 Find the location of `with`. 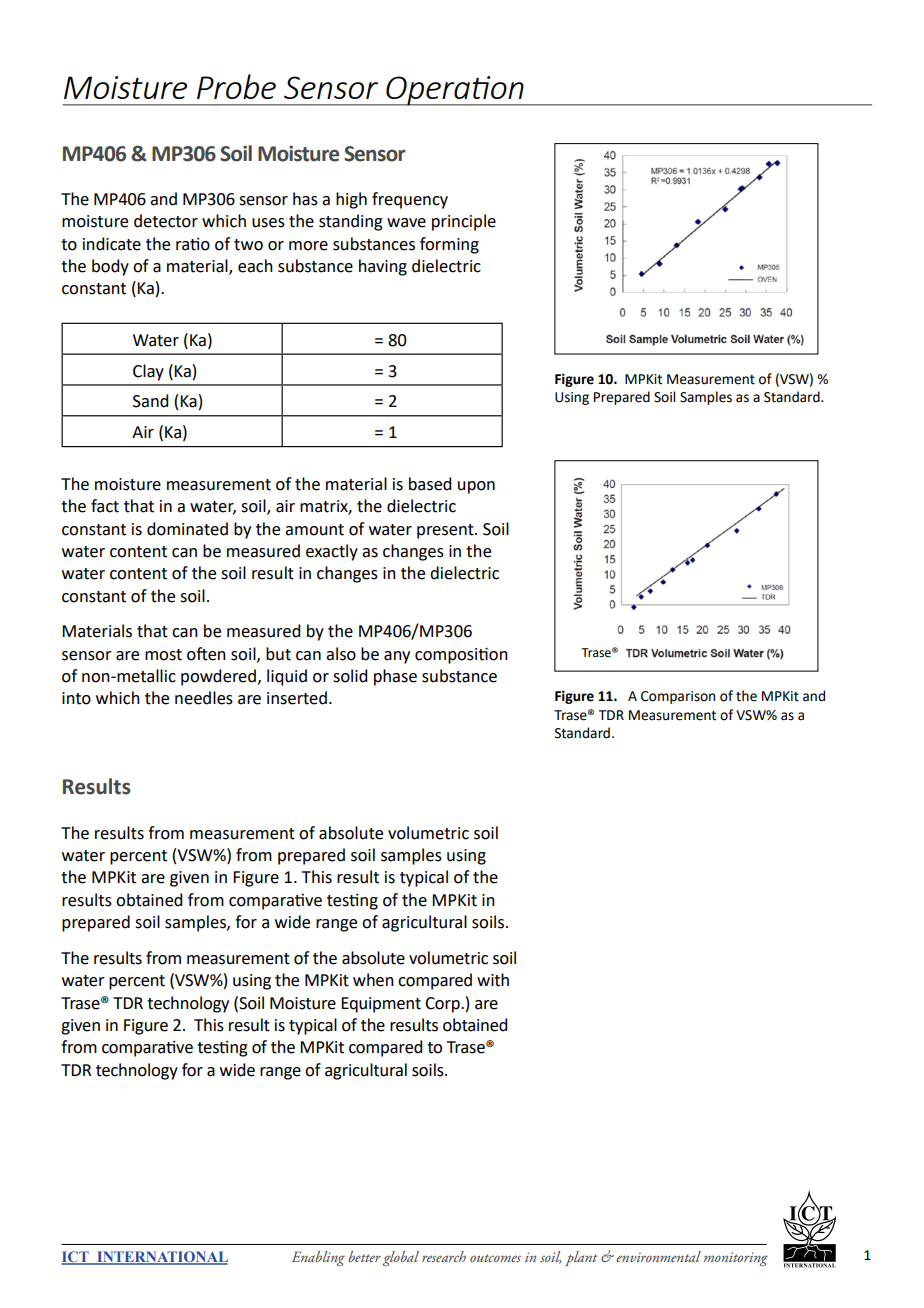

with is located at coordinates (493, 980).
